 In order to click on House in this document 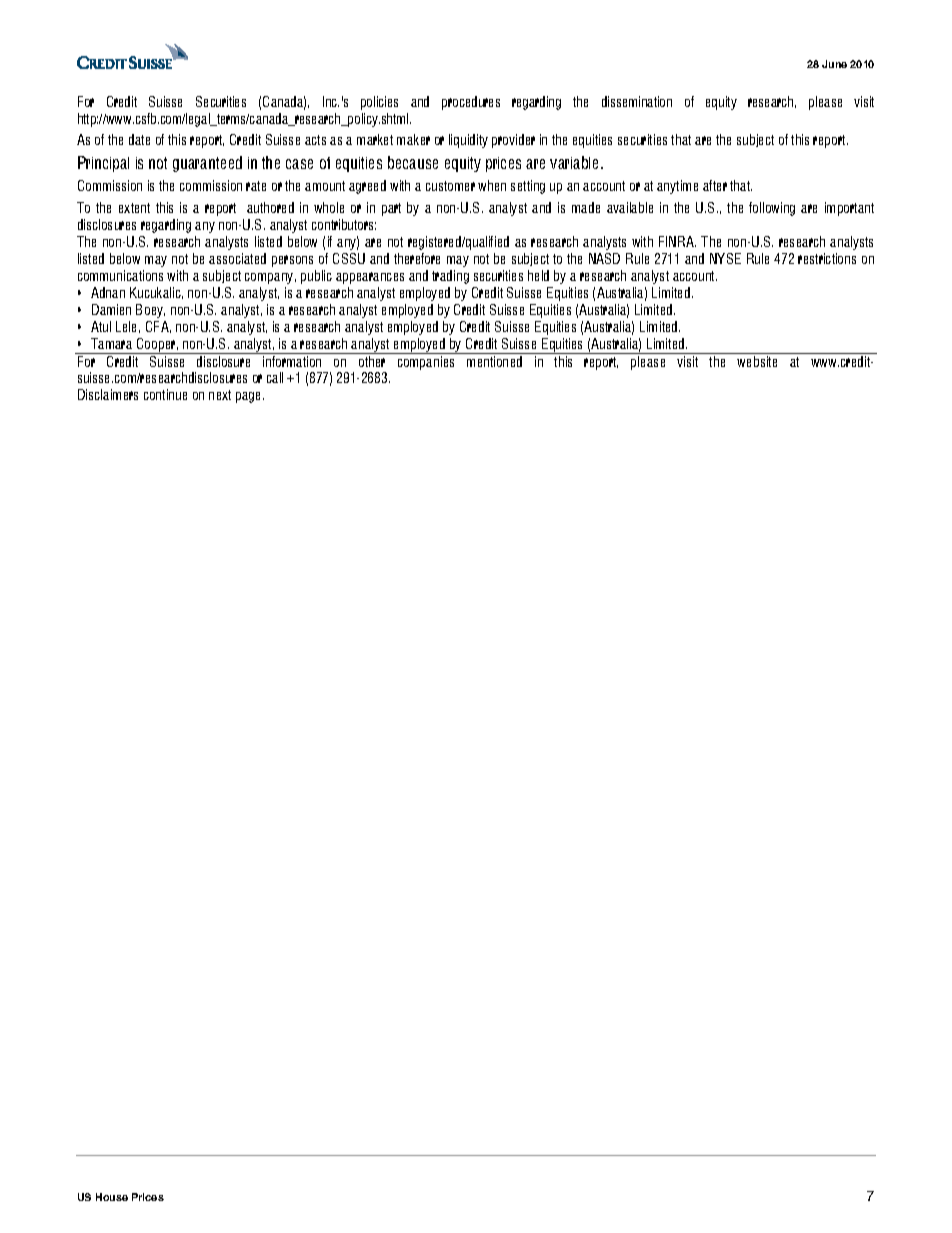, I will do `click(112, 1197)`.
